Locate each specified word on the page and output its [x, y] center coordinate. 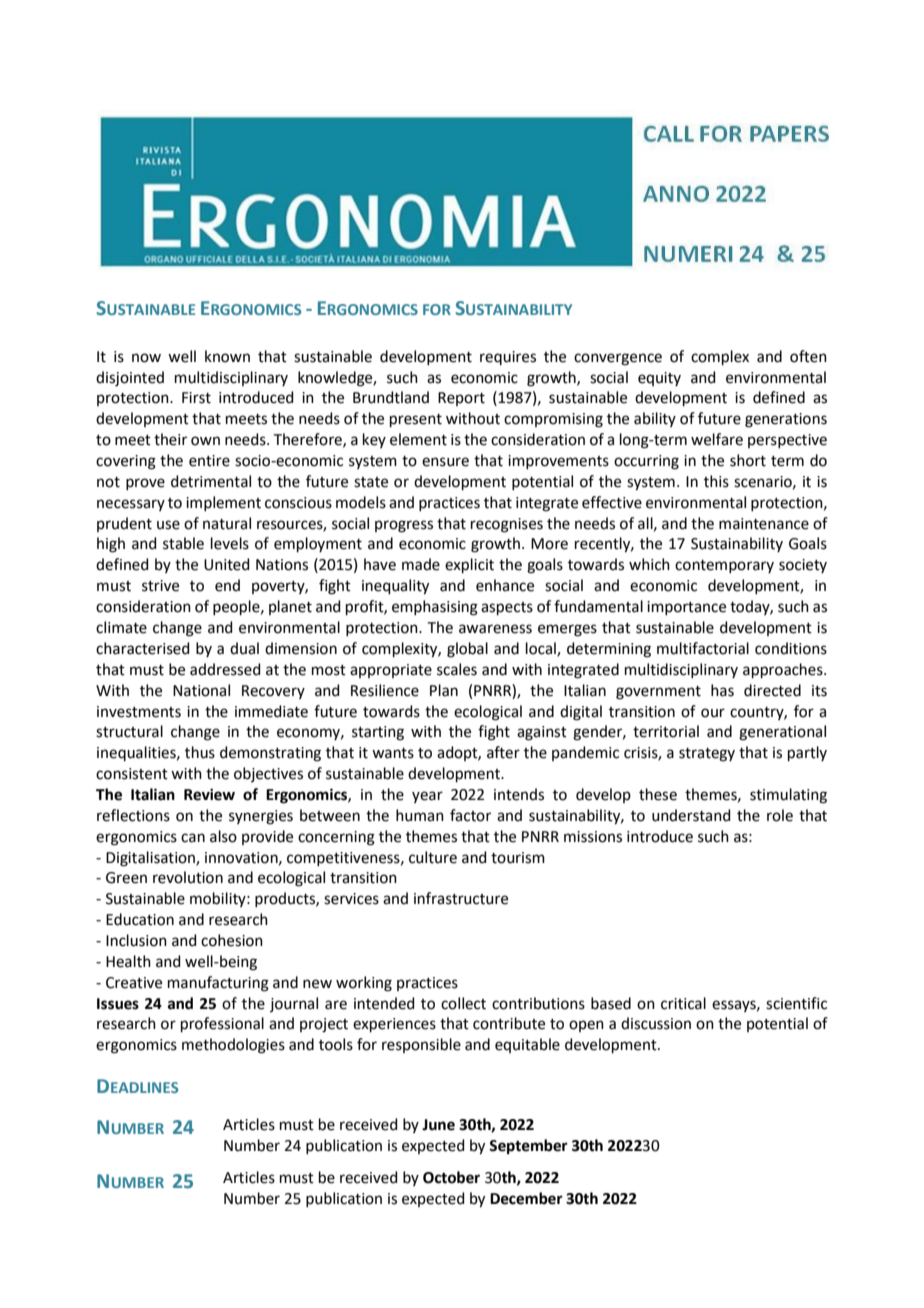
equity [659, 379]
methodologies [233, 1046]
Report [461, 399]
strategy [707, 755]
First [196, 398]
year [427, 797]
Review [209, 794]
